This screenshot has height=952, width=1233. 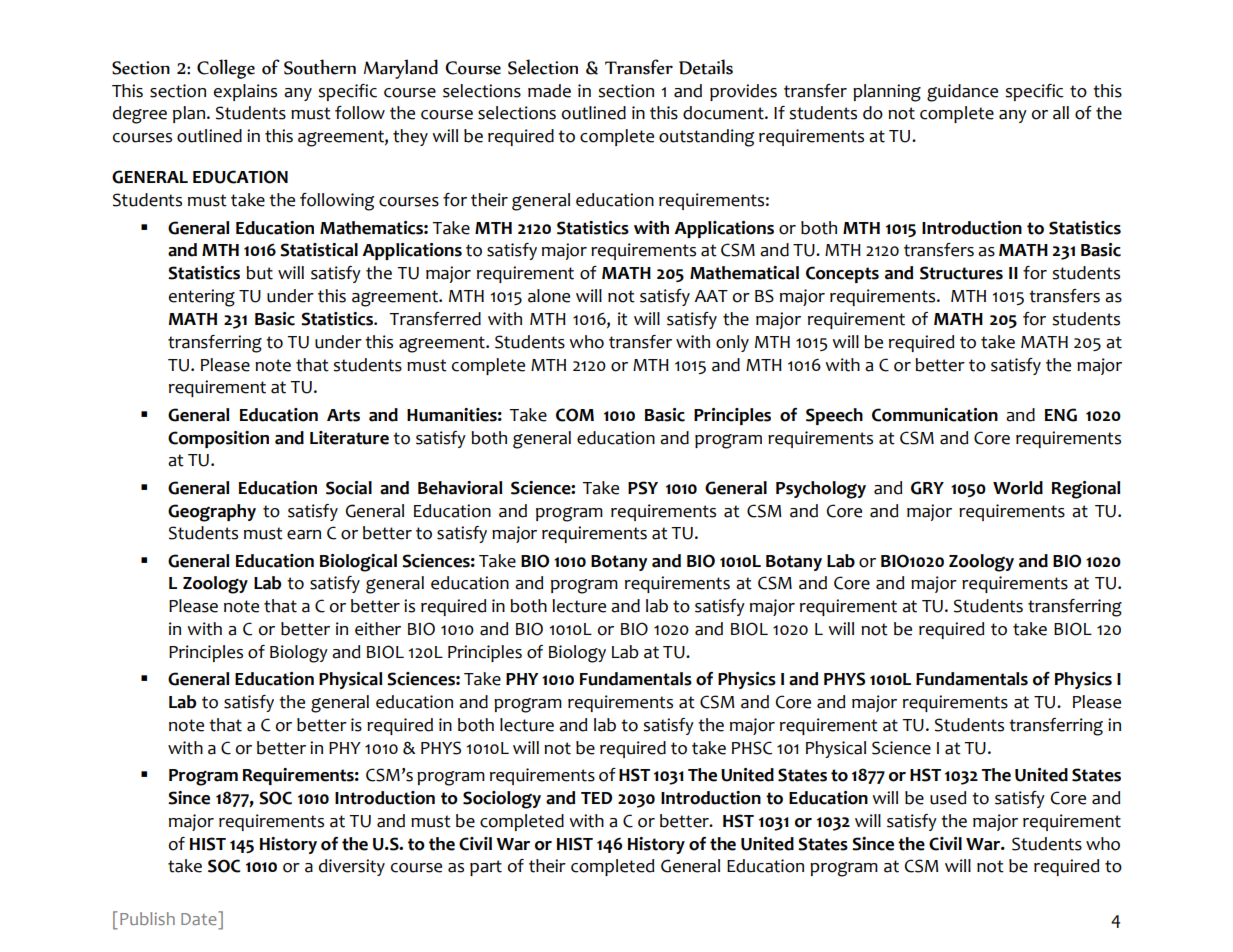 I want to click on Date, so click(x=200, y=918).
